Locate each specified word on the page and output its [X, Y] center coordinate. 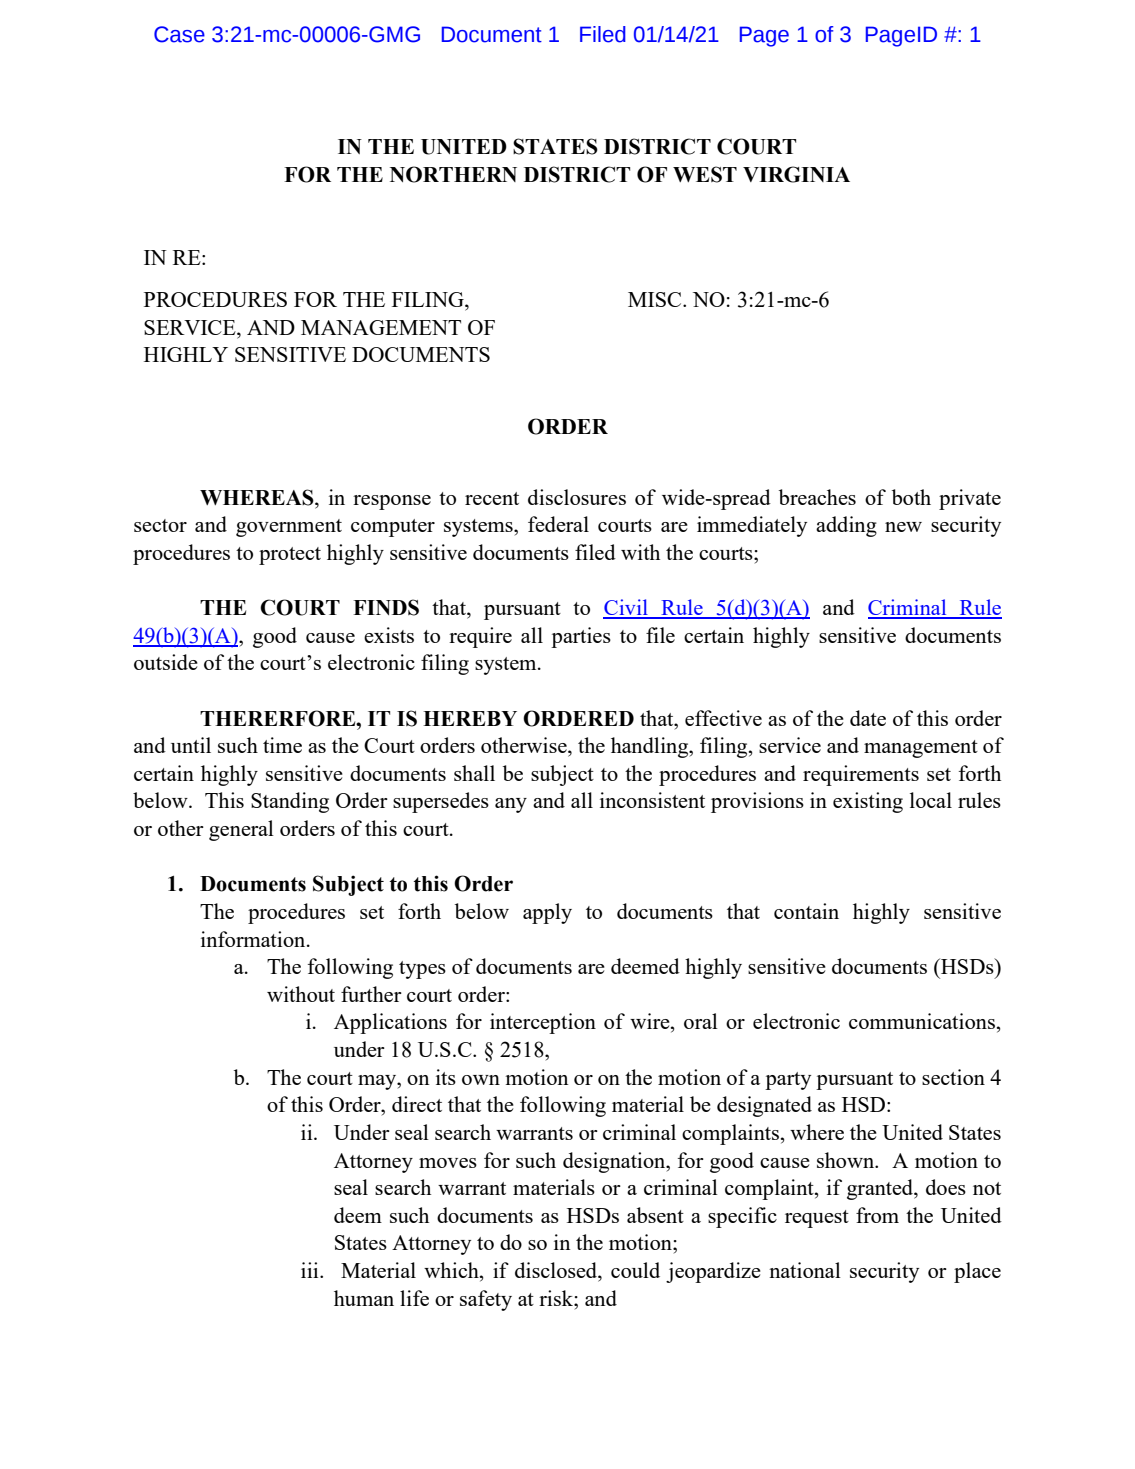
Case [179, 34]
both [911, 497]
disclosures [577, 497]
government [289, 528]
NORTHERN [453, 174]
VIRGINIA [796, 174]
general [241, 830]
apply [547, 913]
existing [868, 802]
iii [311, 1270]
